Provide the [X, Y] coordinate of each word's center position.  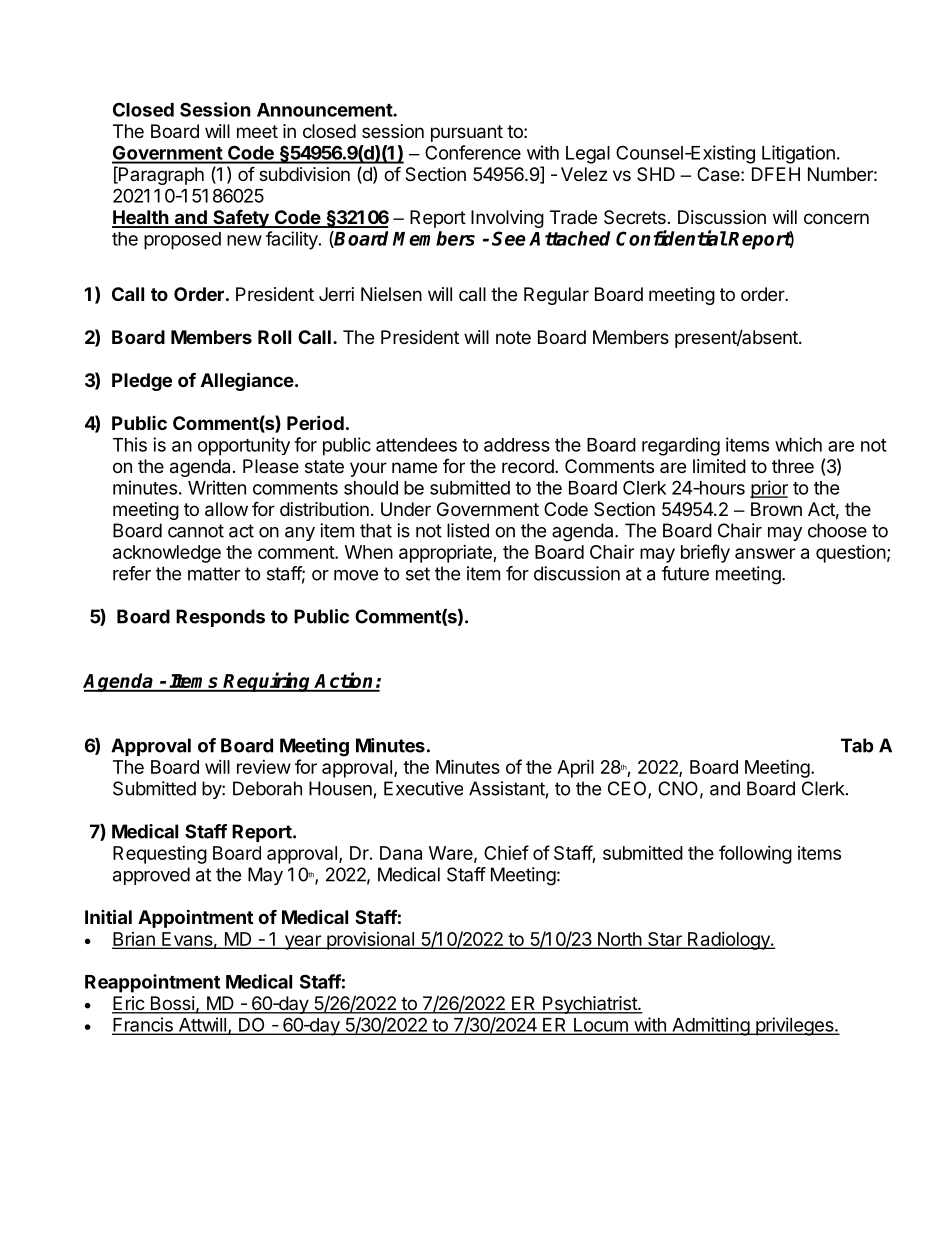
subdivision [304, 174]
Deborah [267, 788]
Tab [857, 745]
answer [765, 553]
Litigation [798, 154]
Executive [423, 788]
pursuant [467, 133]
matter [214, 574]
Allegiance [247, 381]
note [513, 337]
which [798, 444]
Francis [143, 1025]
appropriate [446, 554]
